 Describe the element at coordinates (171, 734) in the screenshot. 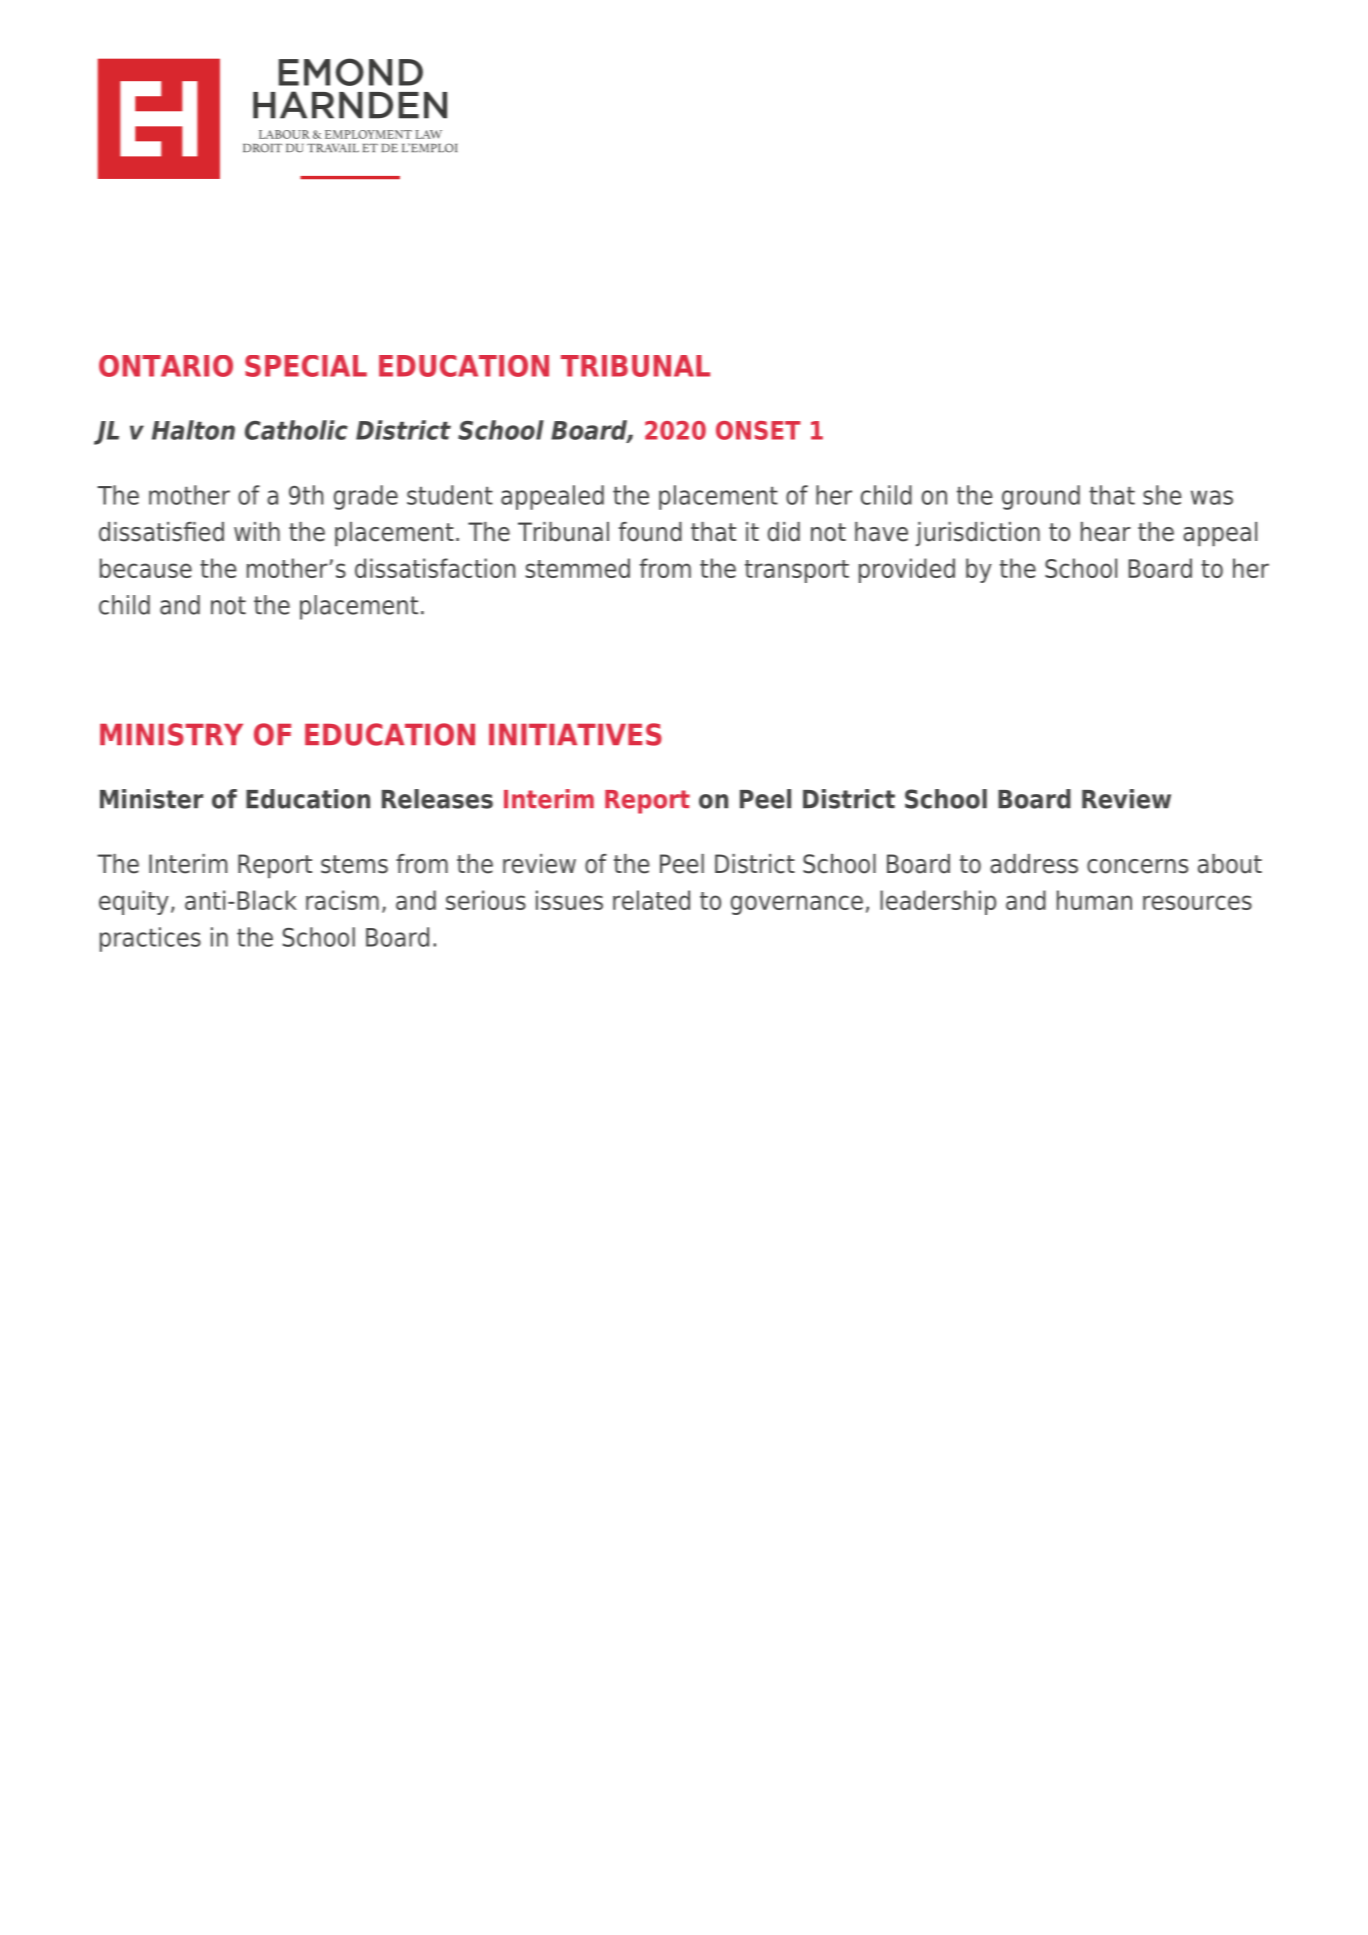

I see `MINISTRY` at that location.
